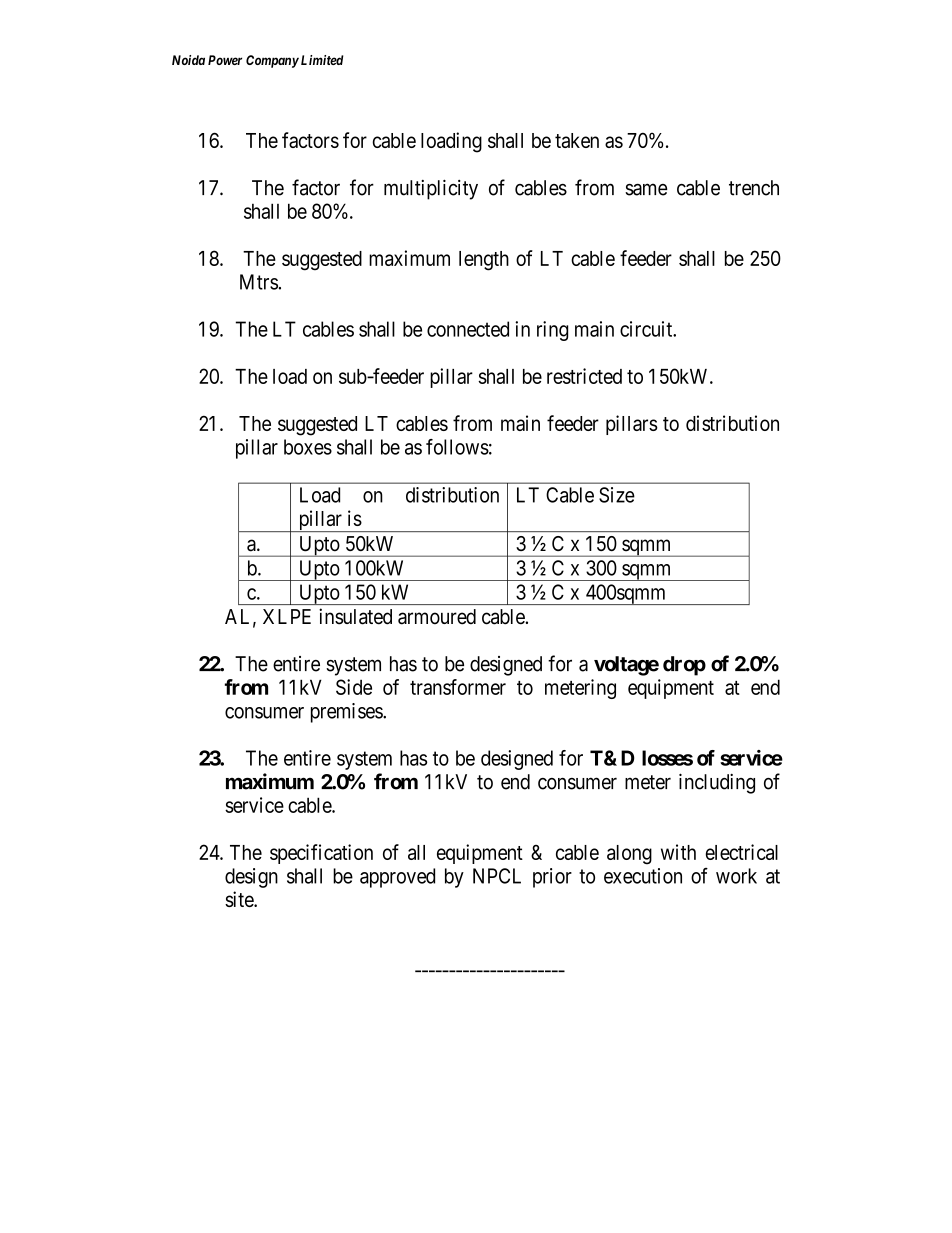 The image size is (952, 1233). Describe the element at coordinates (225, 60) in the page. I see `Power` at that location.
